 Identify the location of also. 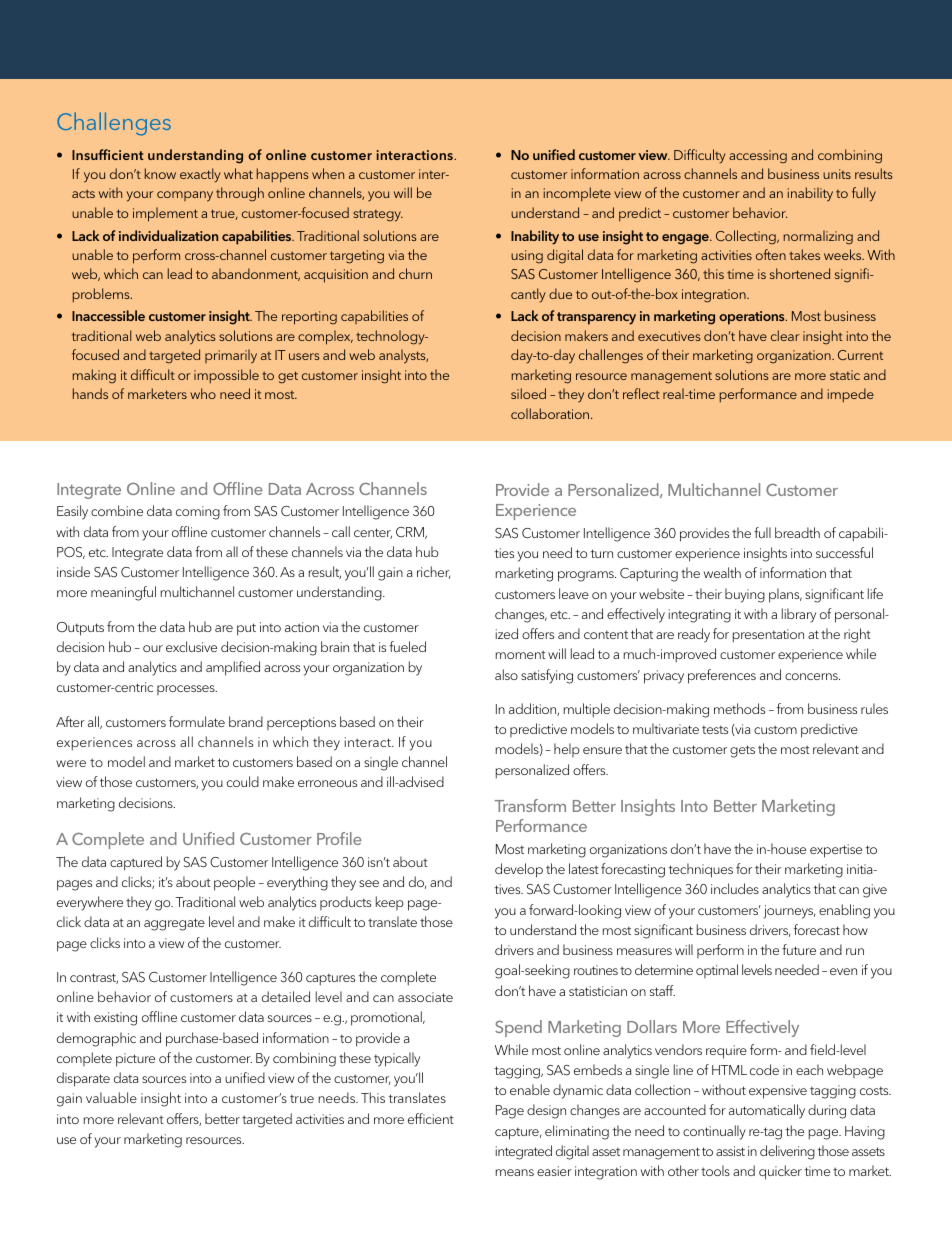
(506, 674).
